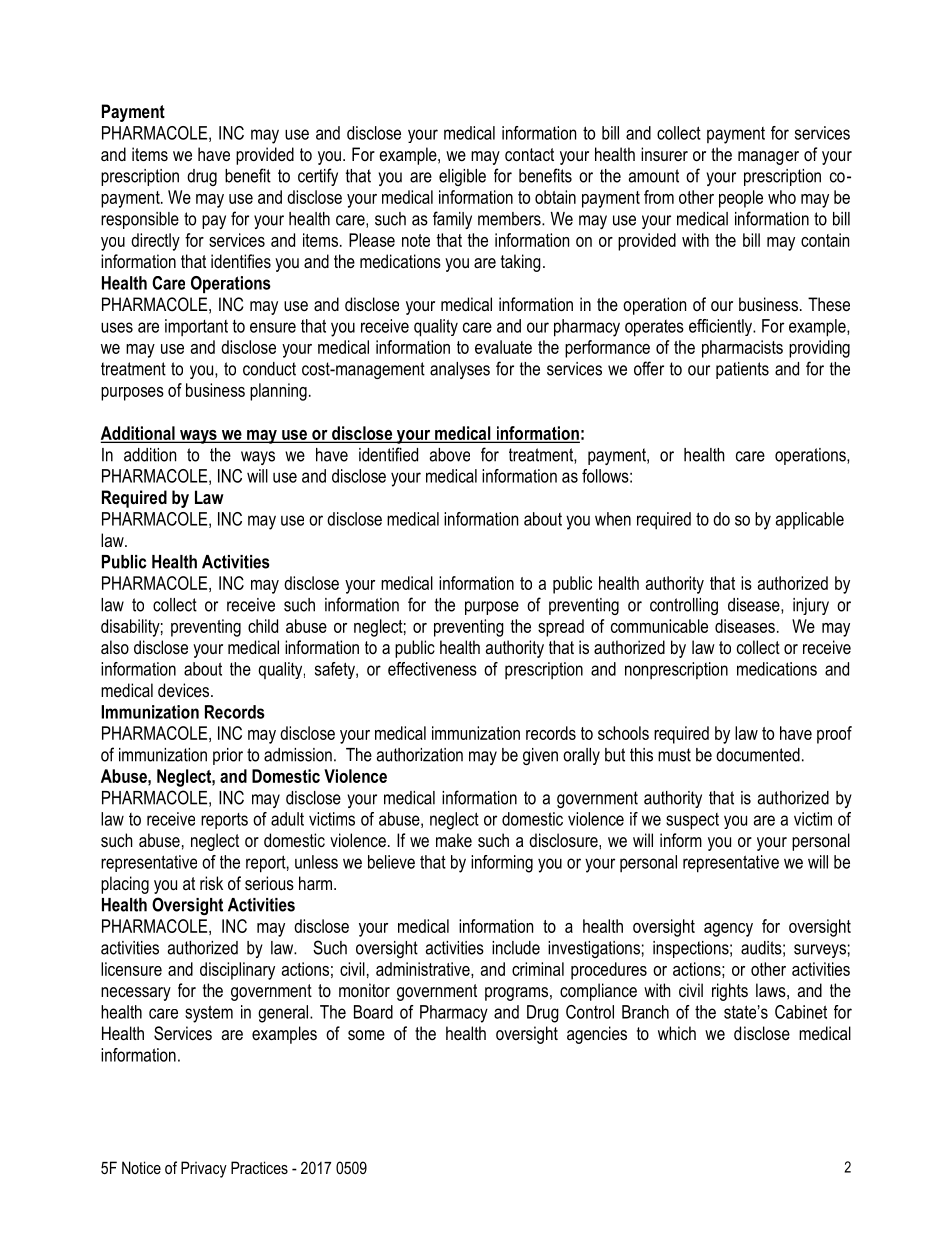 This screenshot has width=952, height=1233. What do you see at coordinates (450, 455) in the screenshot?
I see `above` at bounding box center [450, 455].
